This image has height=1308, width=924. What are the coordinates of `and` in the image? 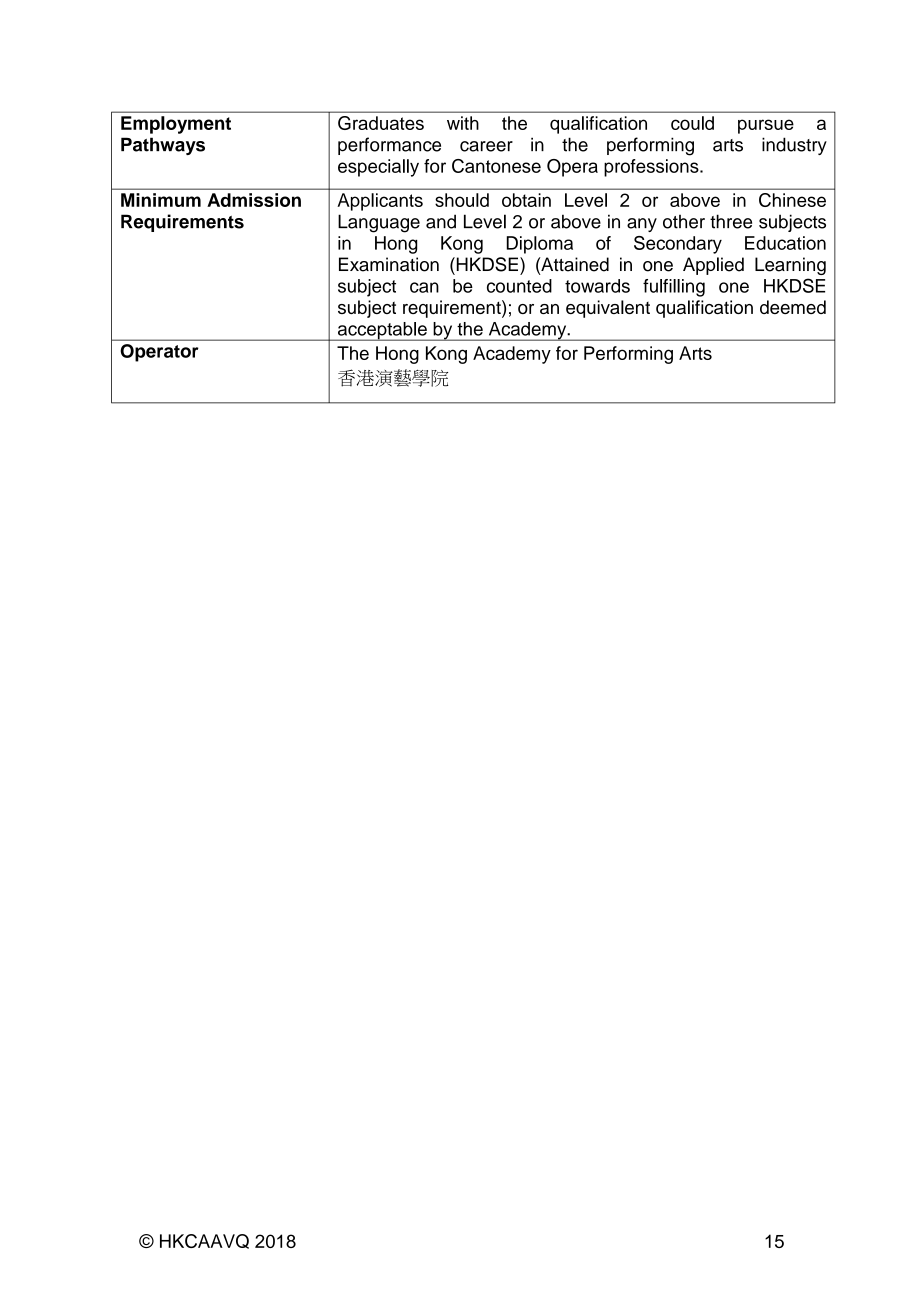 It's located at (441, 221).
